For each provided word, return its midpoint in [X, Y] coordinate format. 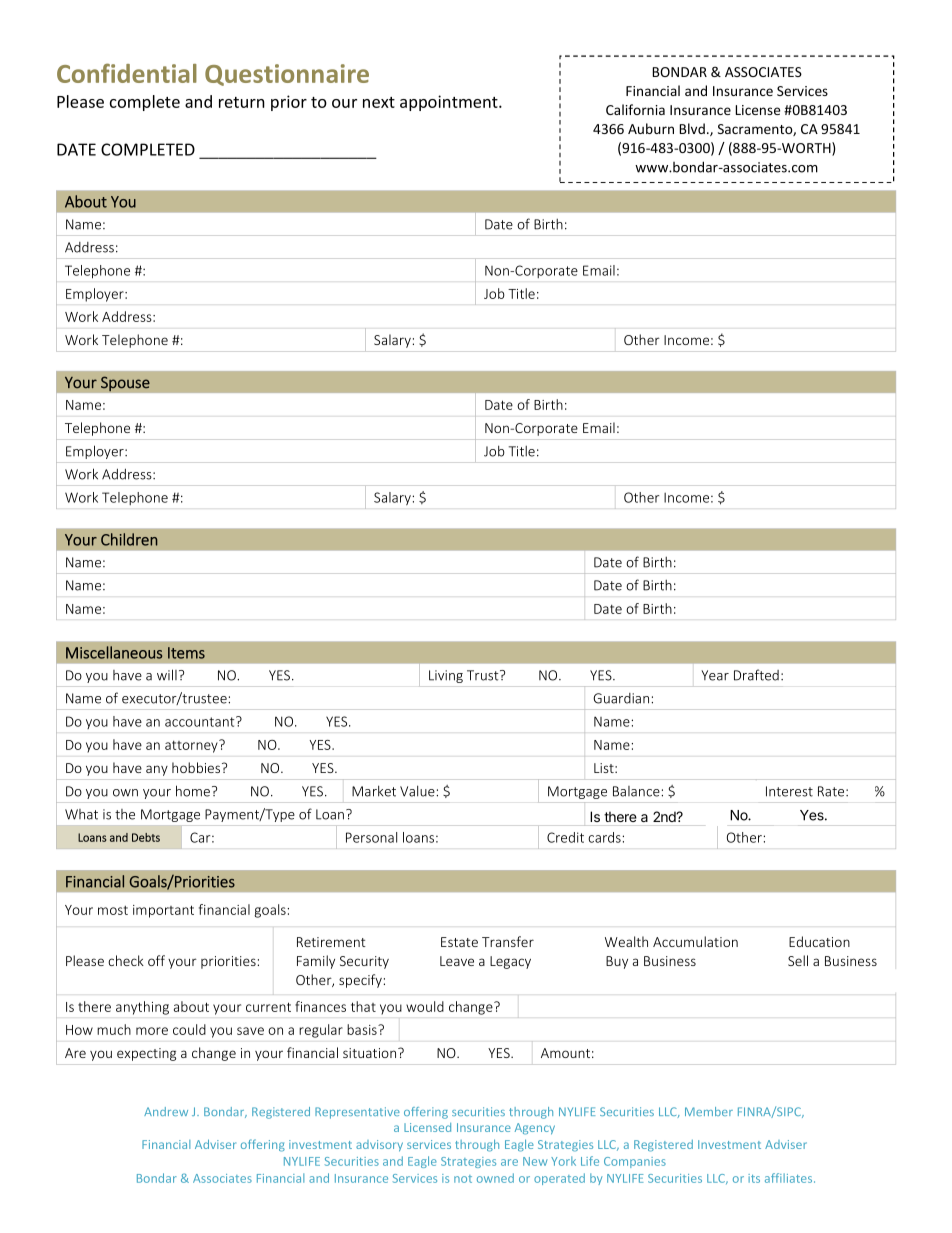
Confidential [127, 73]
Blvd [692, 128]
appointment [450, 103]
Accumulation [695, 941]
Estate [459, 942]
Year [715, 675]
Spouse [125, 384]
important [163, 911]
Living [446, 676]
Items [186, 653]
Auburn [651, 128]
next [379, 102]
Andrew [166, 1111]
